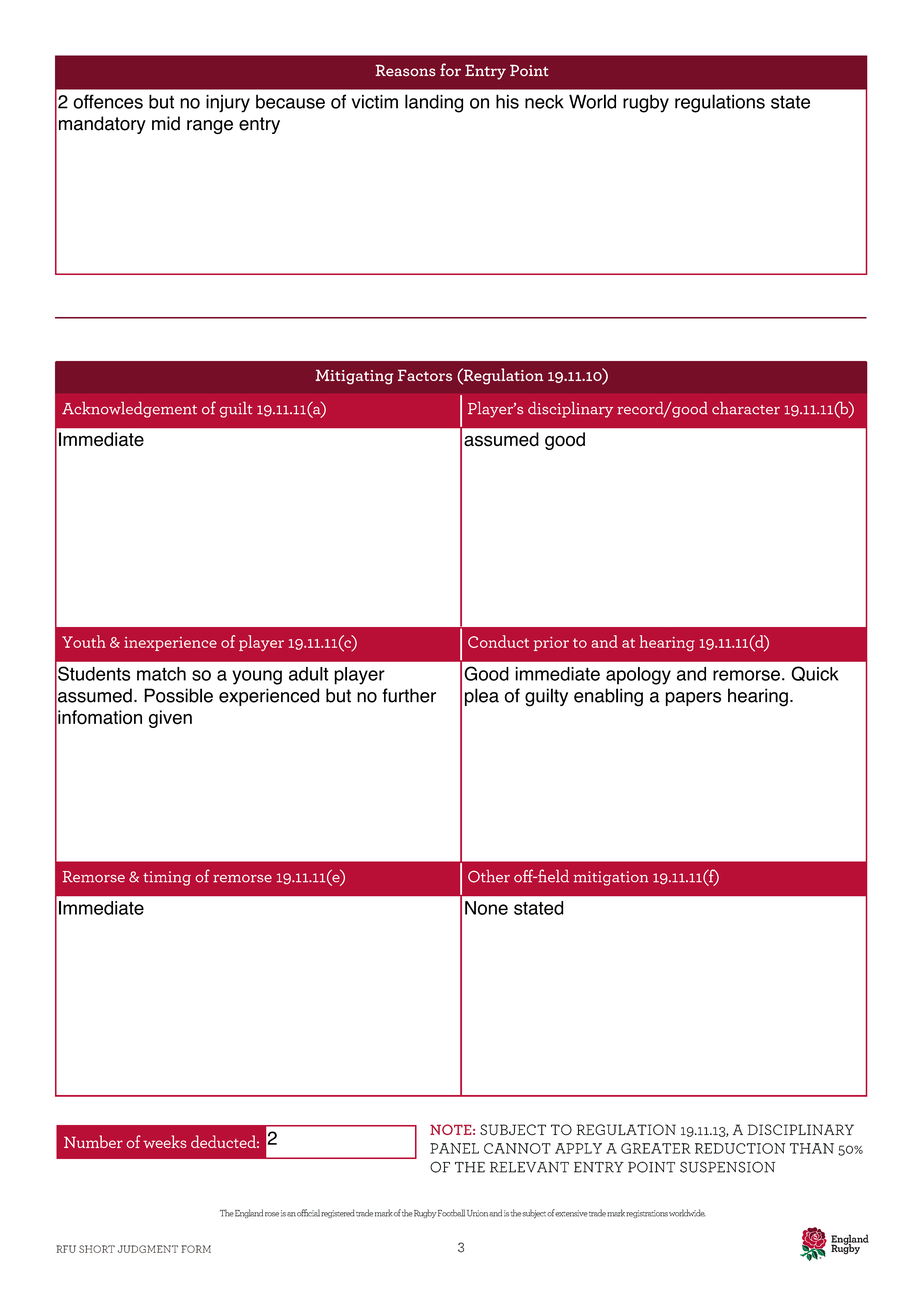  Describe the element at coordinates (746, 408) in the page. I see `character` at that location.
